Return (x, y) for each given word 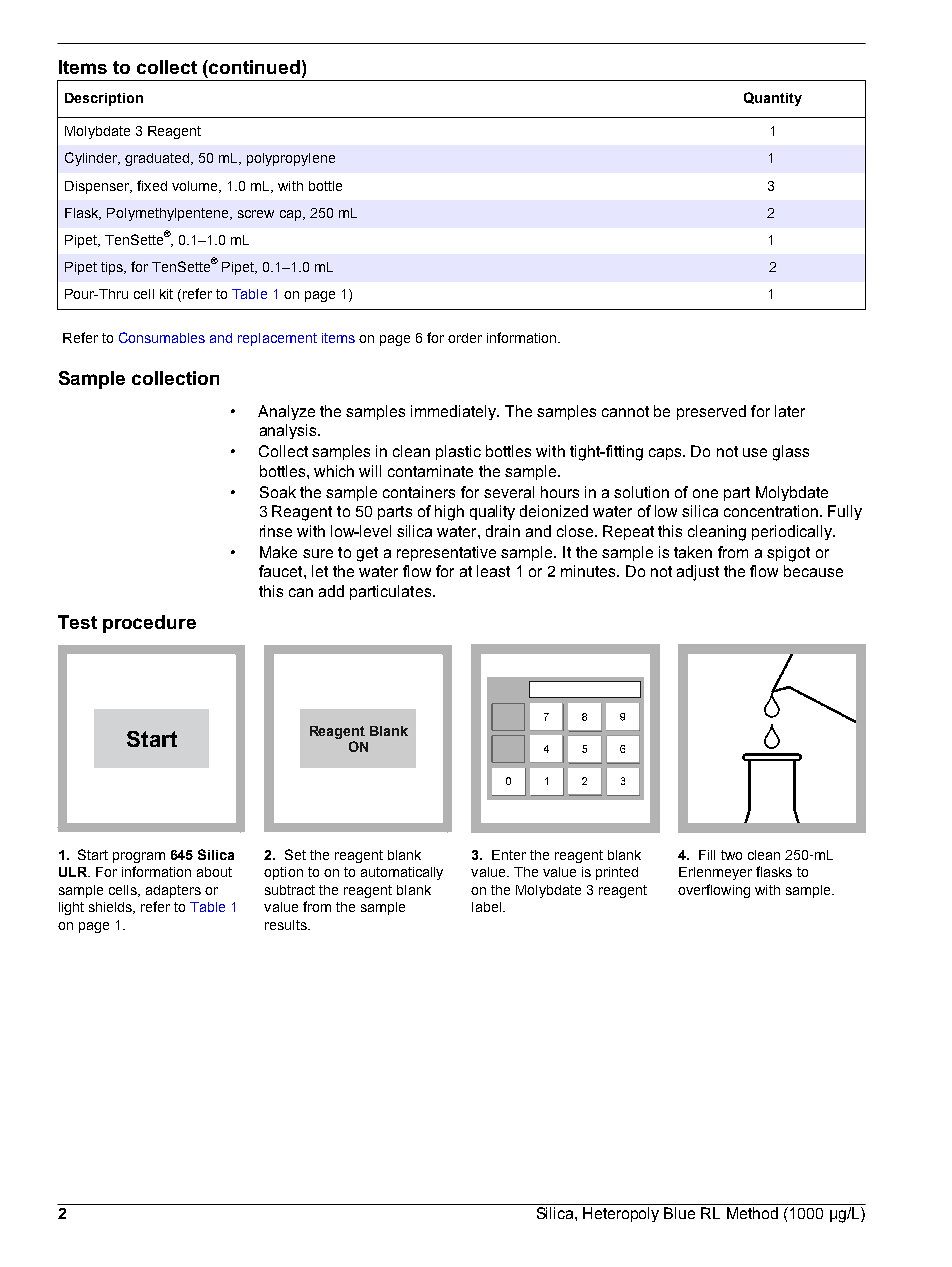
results (287, 925)
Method (752, 1213)
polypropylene (291, 159)
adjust (698, 573)
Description (104, 99)
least (493, 571)
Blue (679, 1213)
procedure (149, 624)
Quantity (773, 99)
